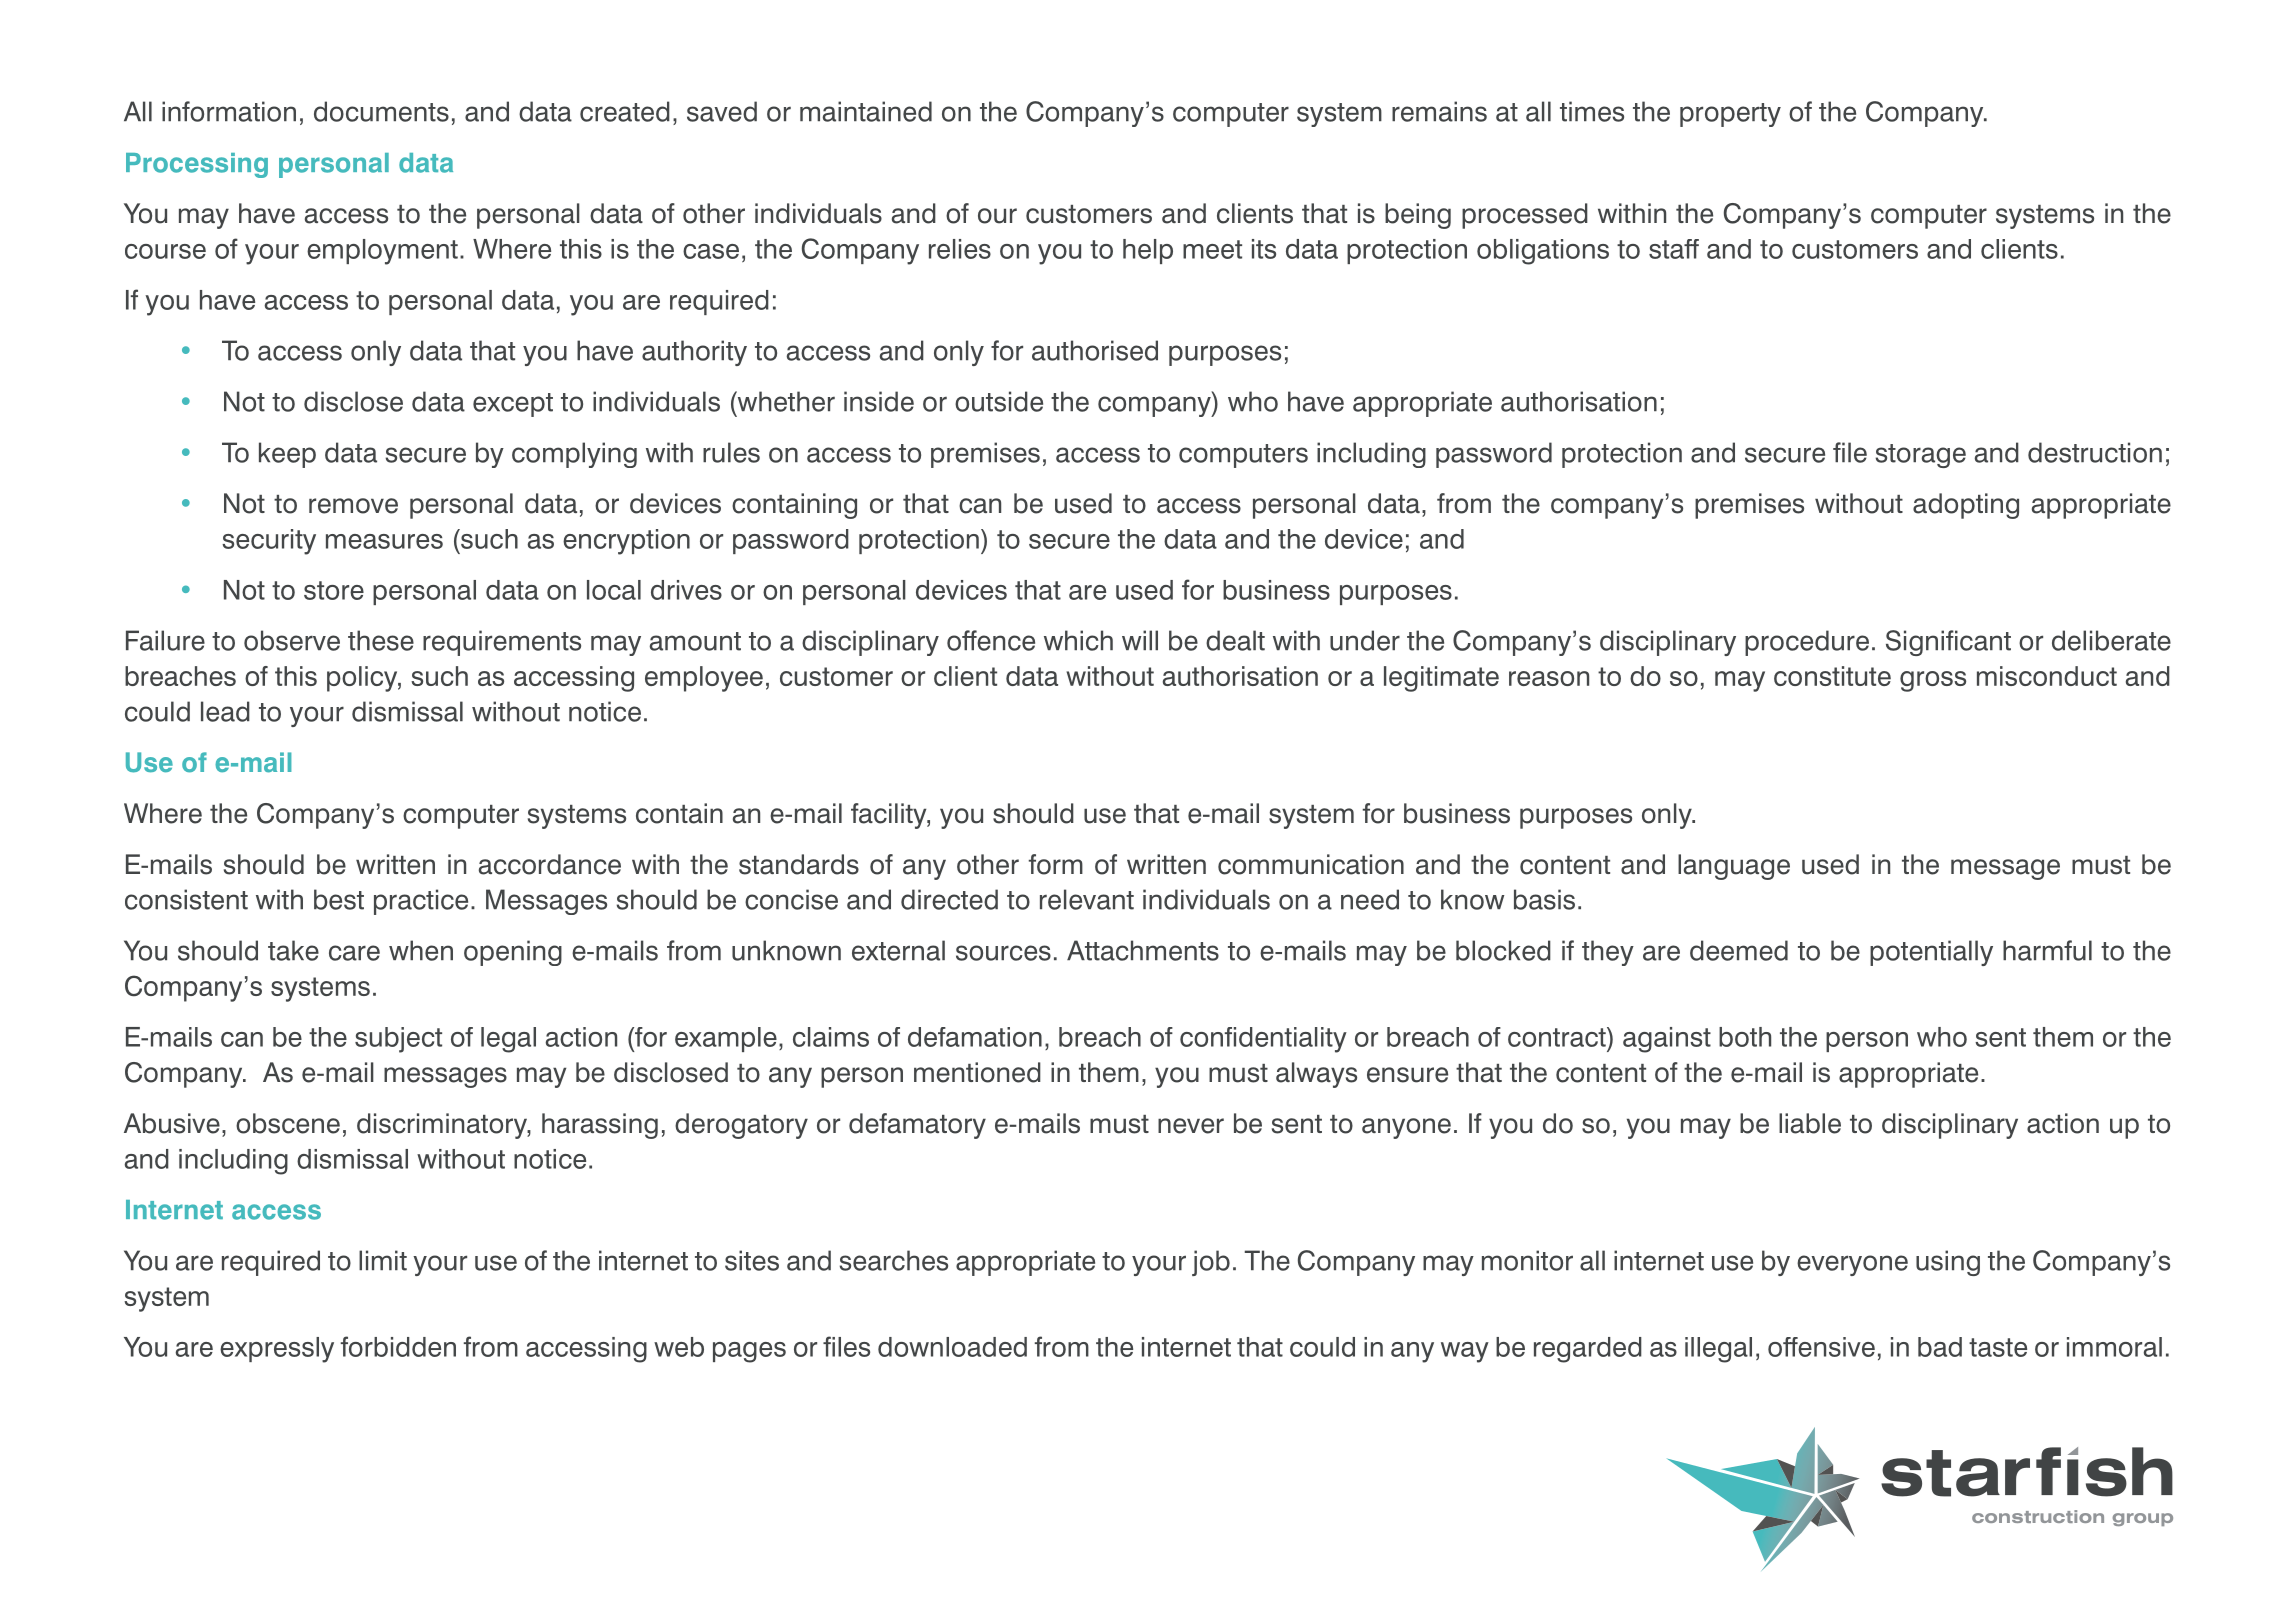 The width and height of the image is (2295, 1623). Describe the element at coordinates (1966, 506) in the image. I see `adopting` at that location.
